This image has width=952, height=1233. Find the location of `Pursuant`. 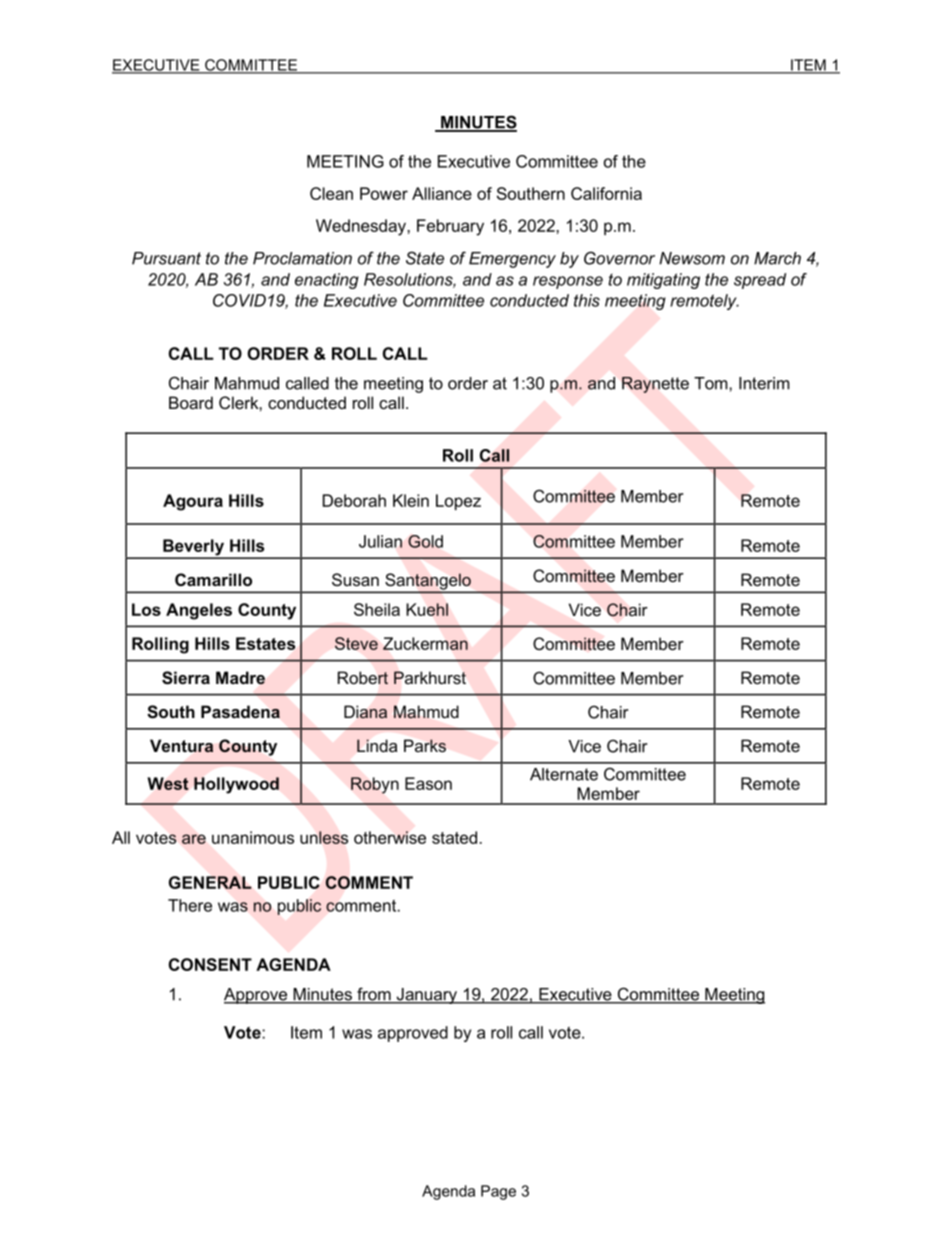

Pursuant is located at coordinates (166, 258).
